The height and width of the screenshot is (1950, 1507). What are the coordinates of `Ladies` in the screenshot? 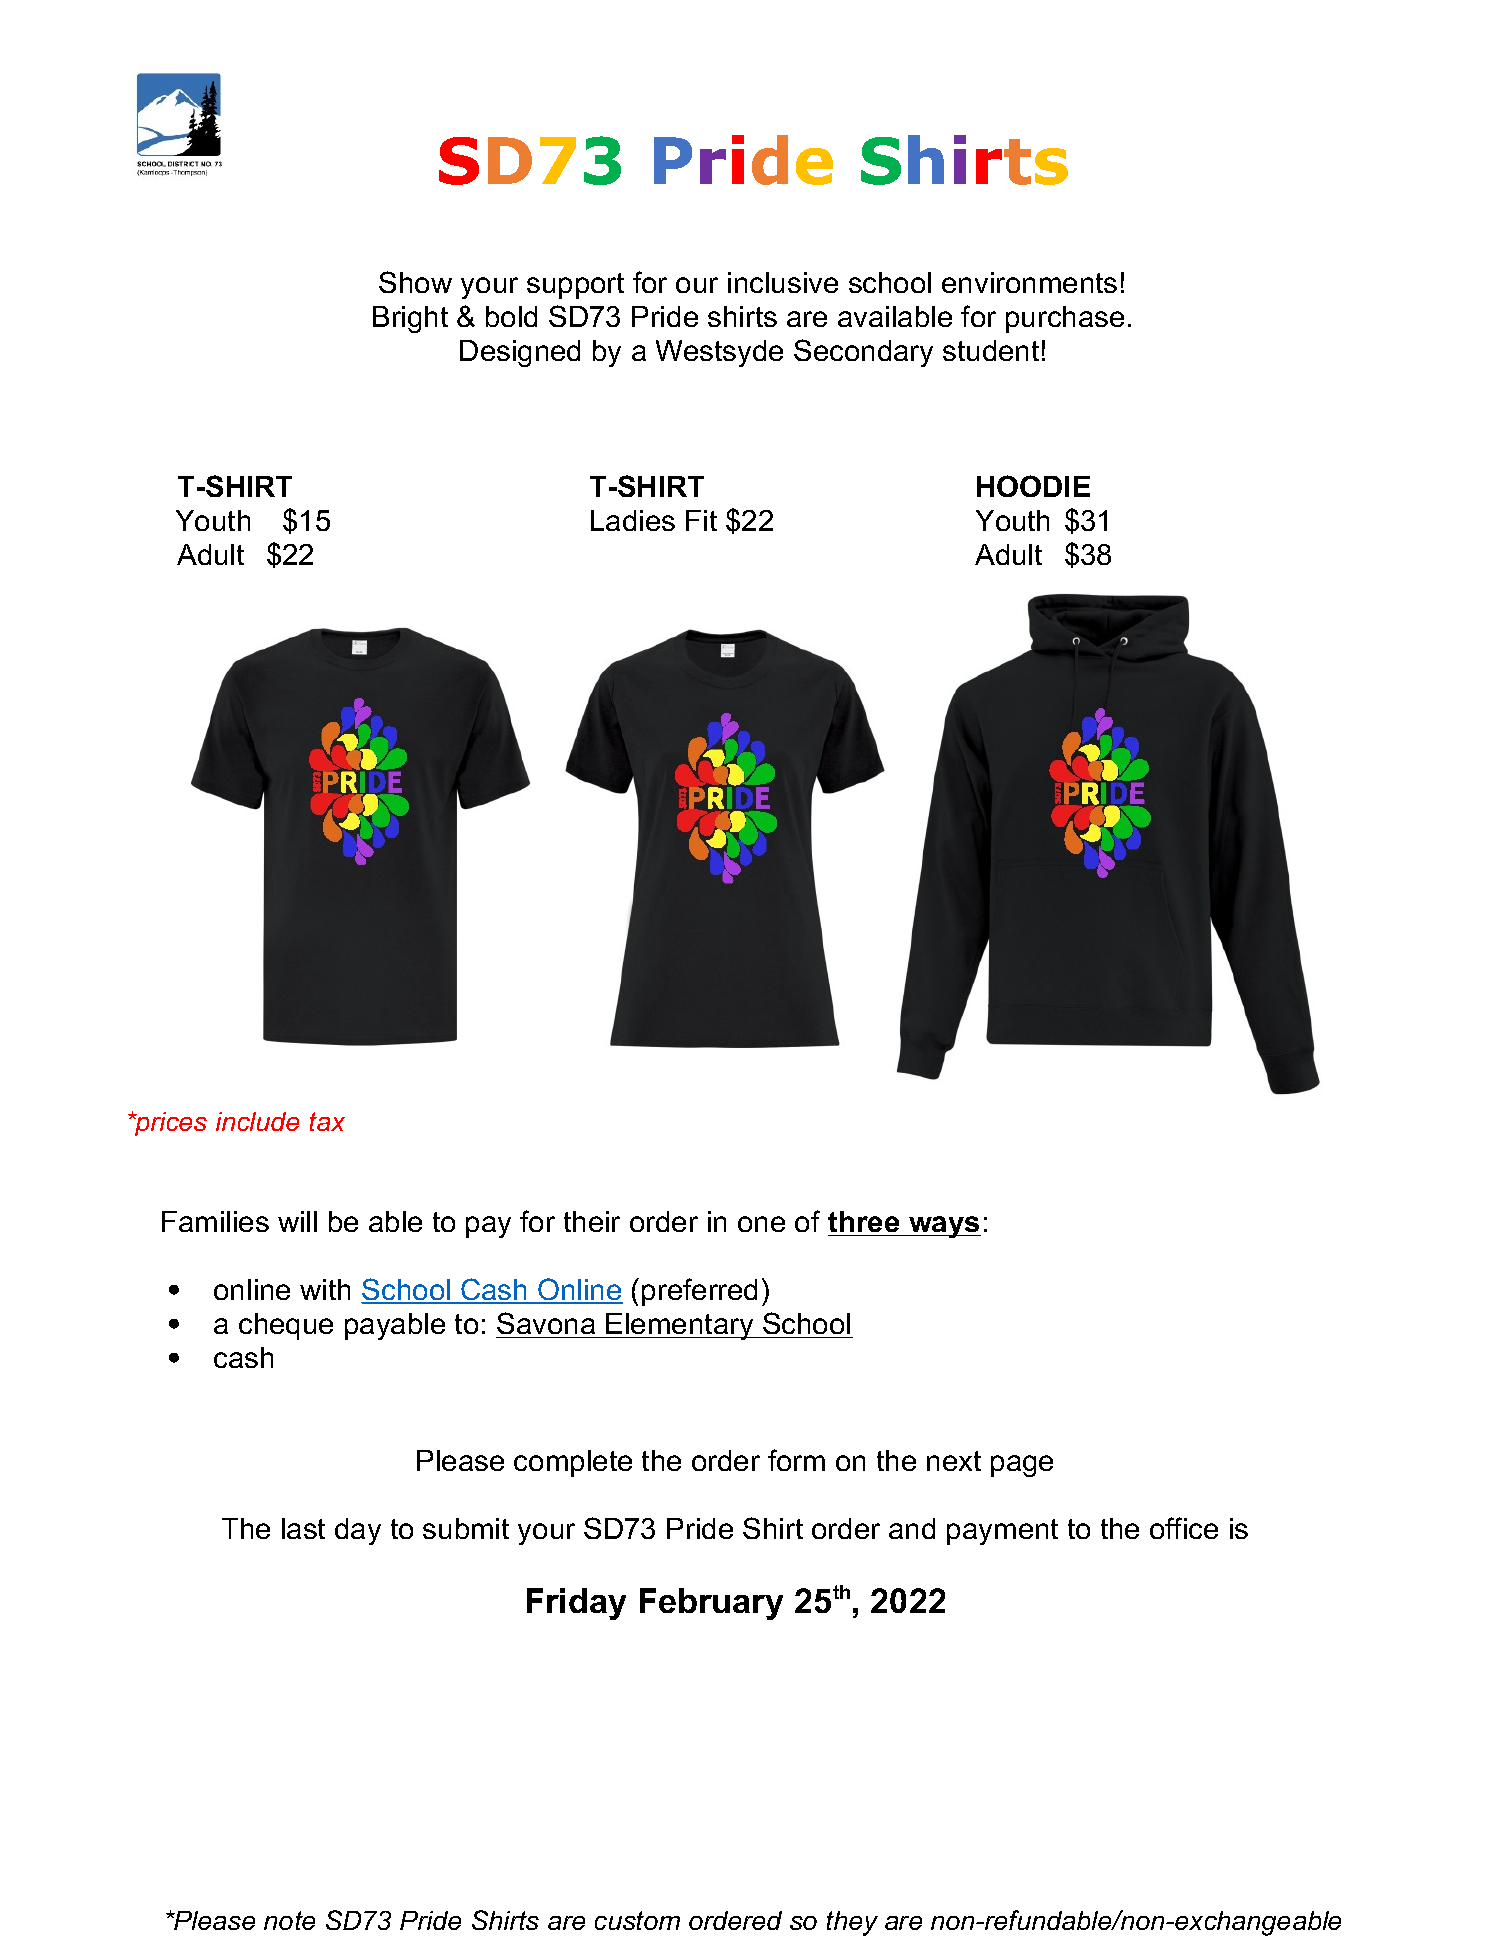 It's located at (633, 520).
